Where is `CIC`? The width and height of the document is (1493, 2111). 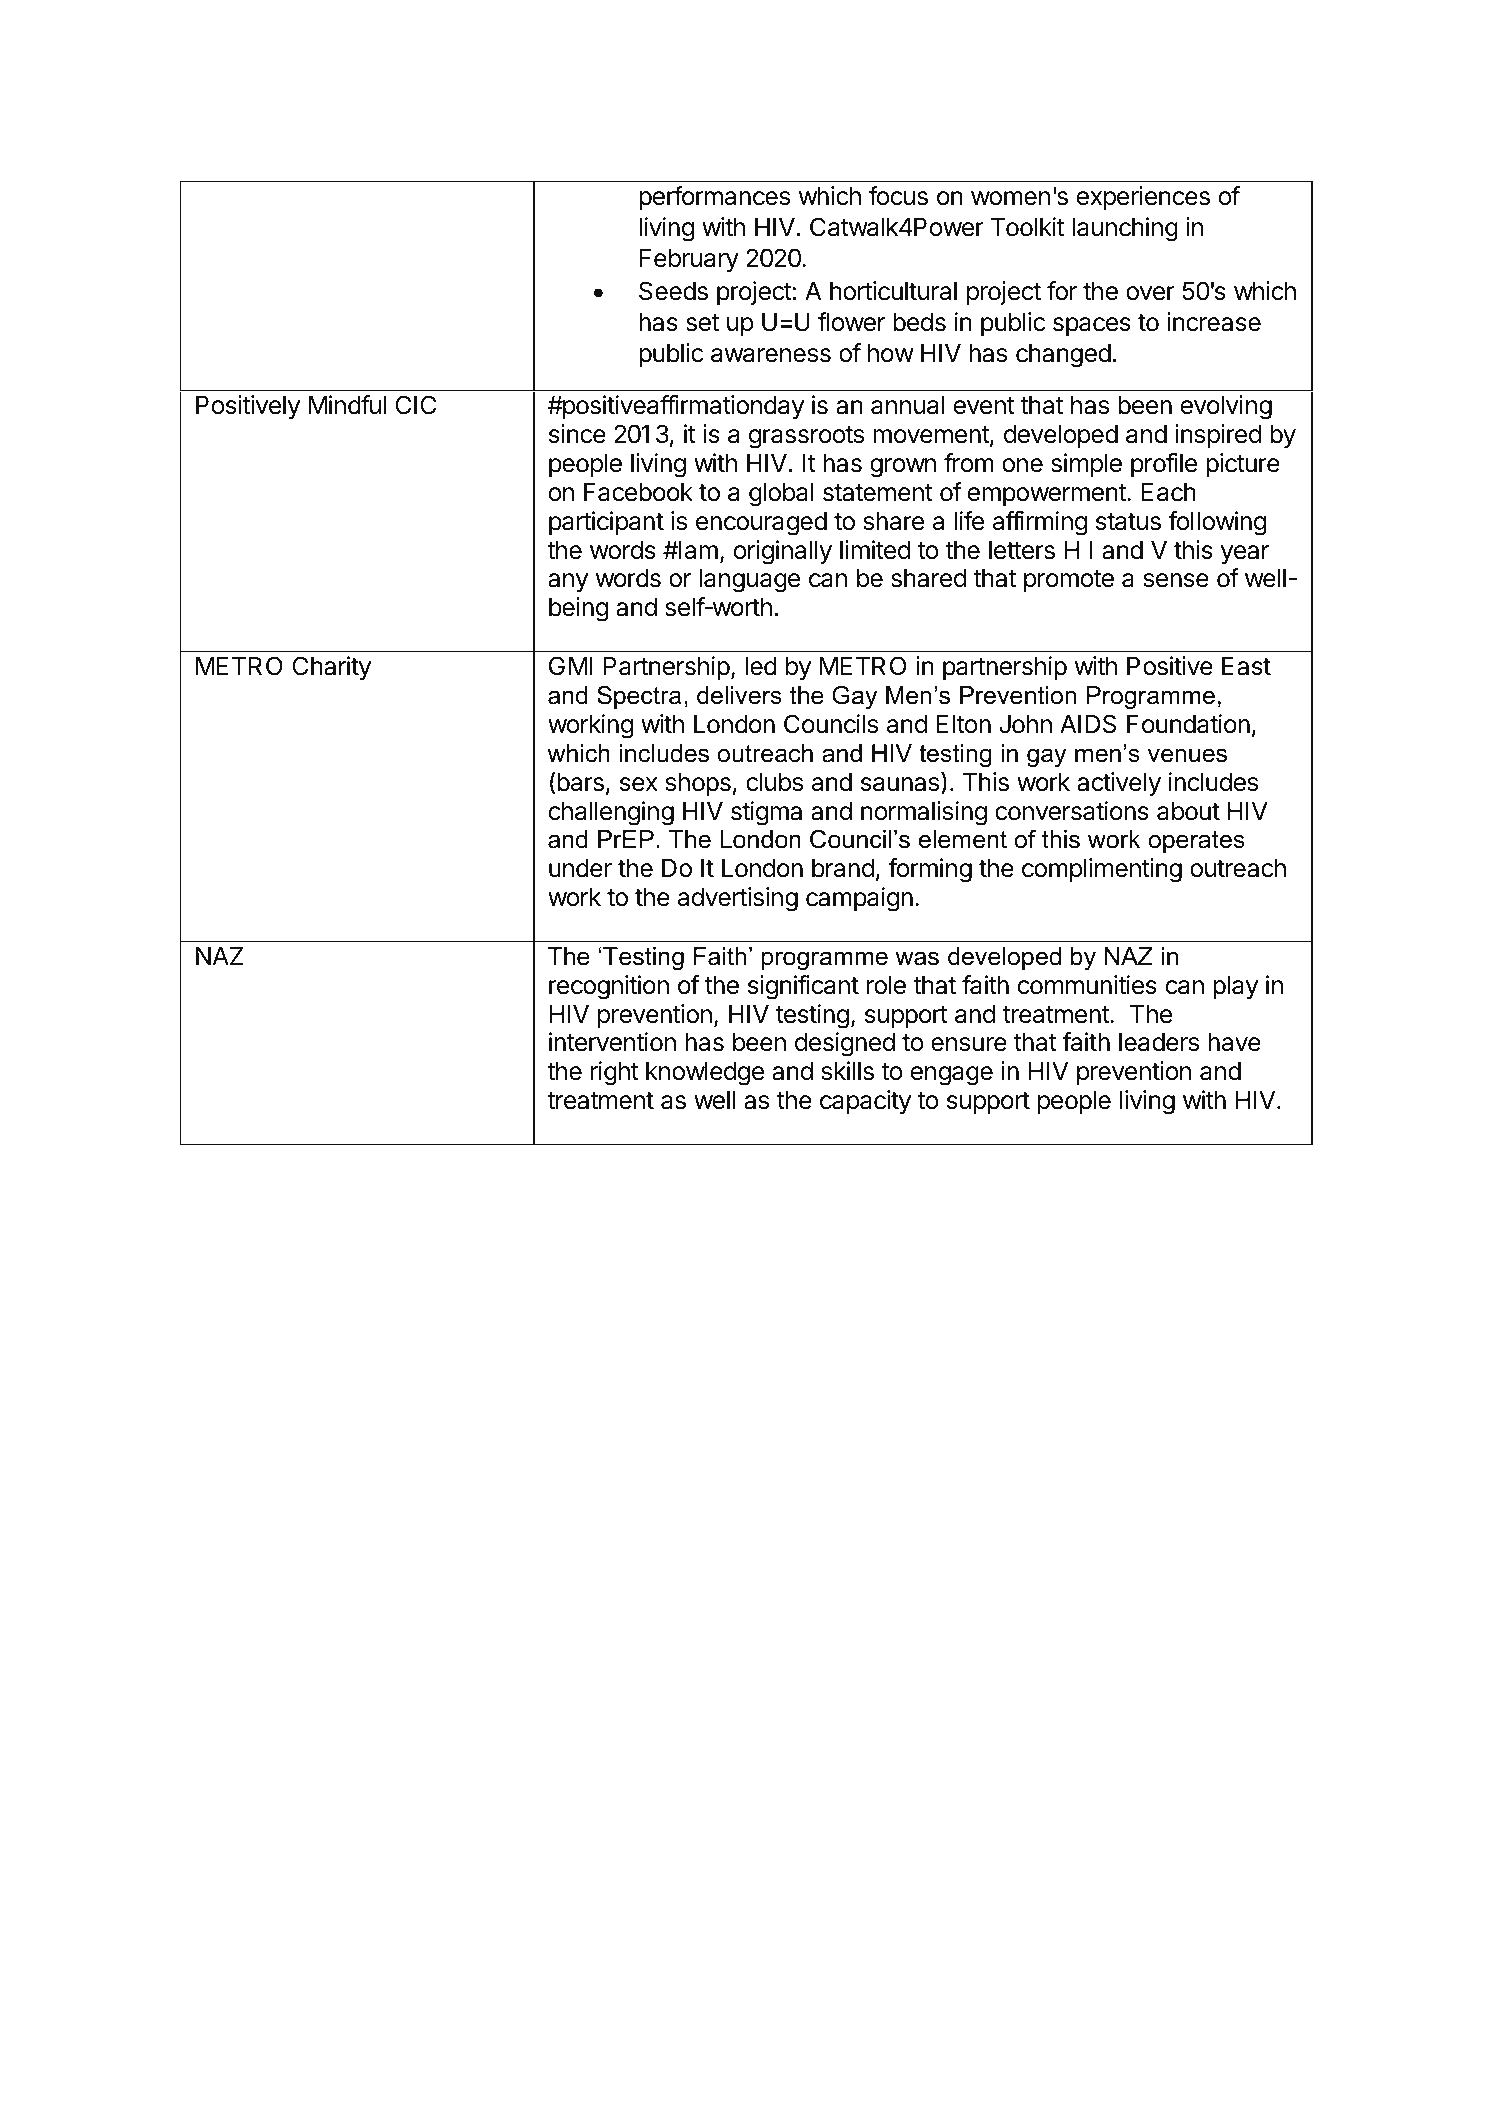 CIC is located at coordinates (415, 405).
